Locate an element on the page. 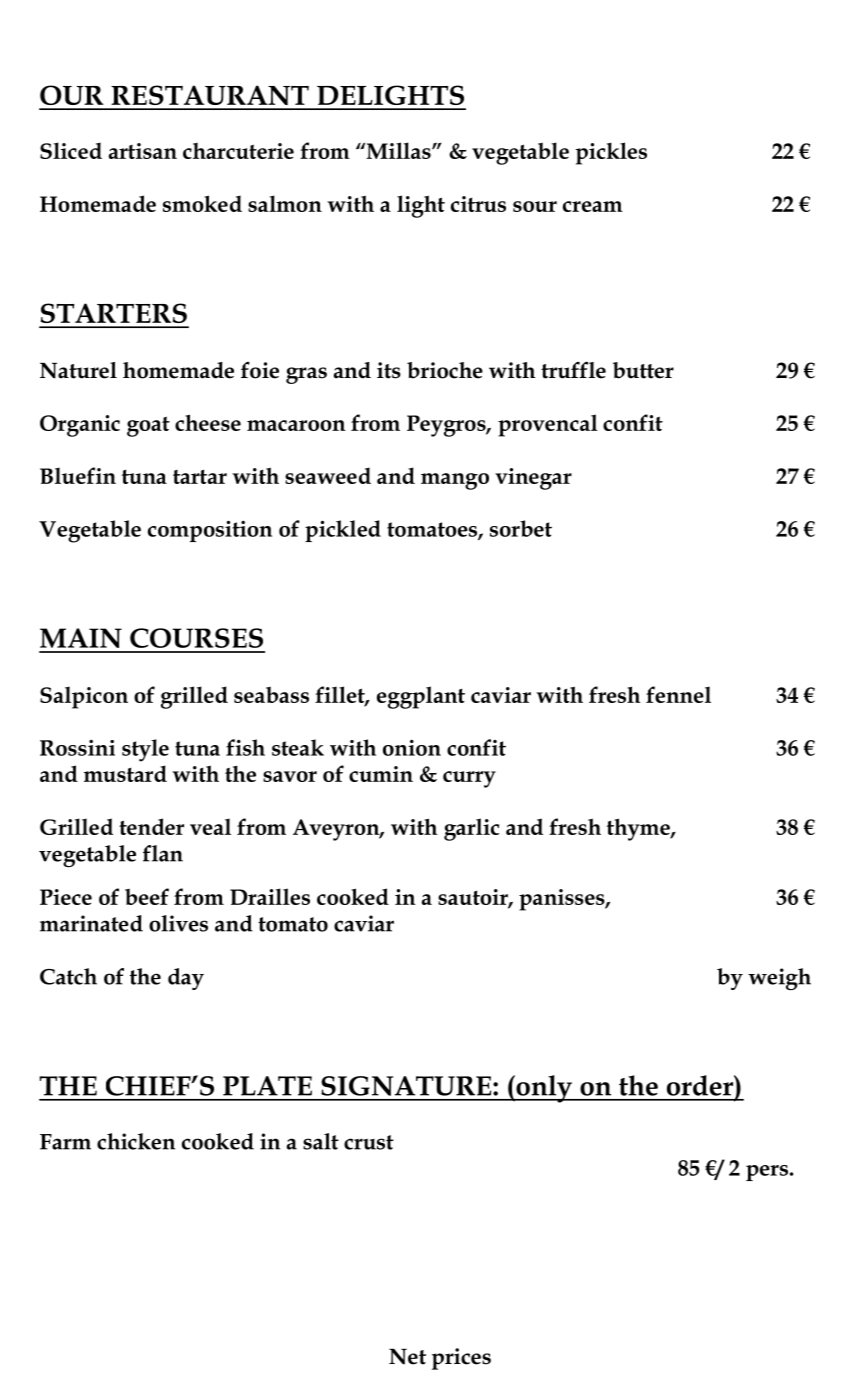 This page has height=1400, width=849. curry is located at coordinates (469, 779).
